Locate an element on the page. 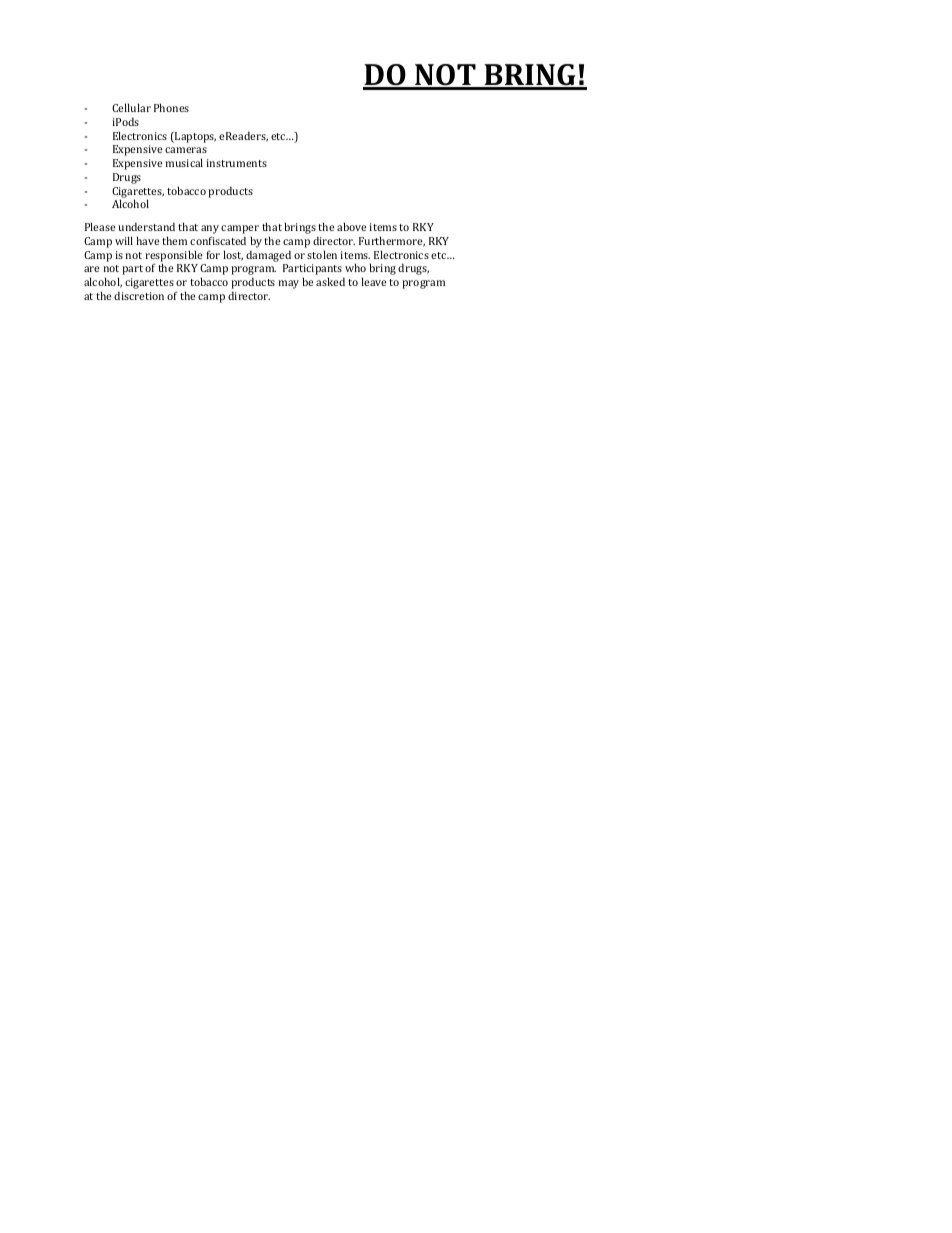 The height and width of the page is (1233, 952). will is located at coordinates (124, 240).
